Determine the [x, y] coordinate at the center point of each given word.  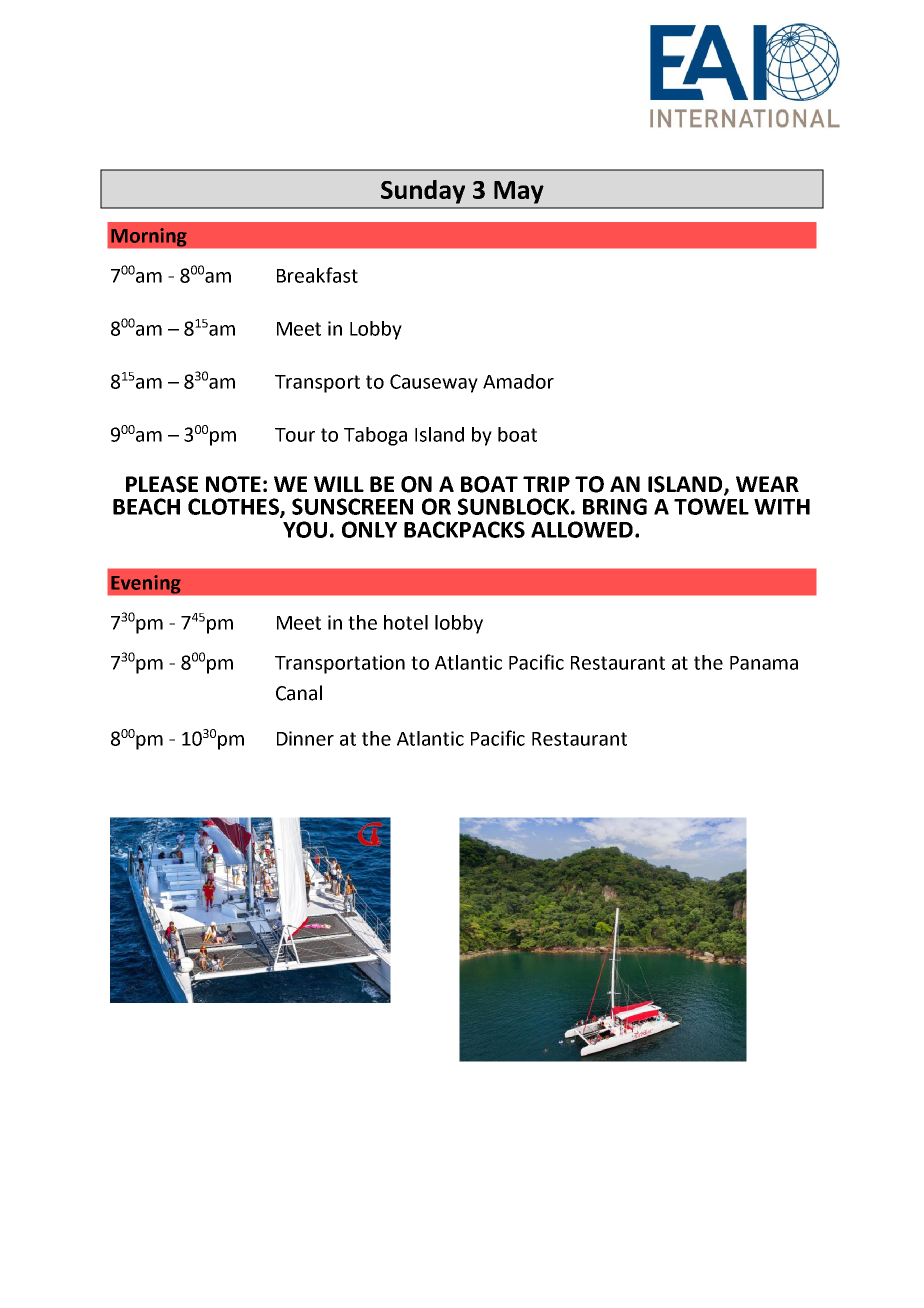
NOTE [233, 484]
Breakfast [317, 275]
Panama [764, 663]
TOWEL [711, 506]
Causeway [434, 383]
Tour [295, 435]
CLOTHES [234, 507]
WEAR [767, 484]
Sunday [423, 192]
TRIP [546, 484]
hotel [406, 622]
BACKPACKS [464, 529]
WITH [782, 507]
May [519, 192]
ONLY [369, 529]
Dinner [305, 738]
